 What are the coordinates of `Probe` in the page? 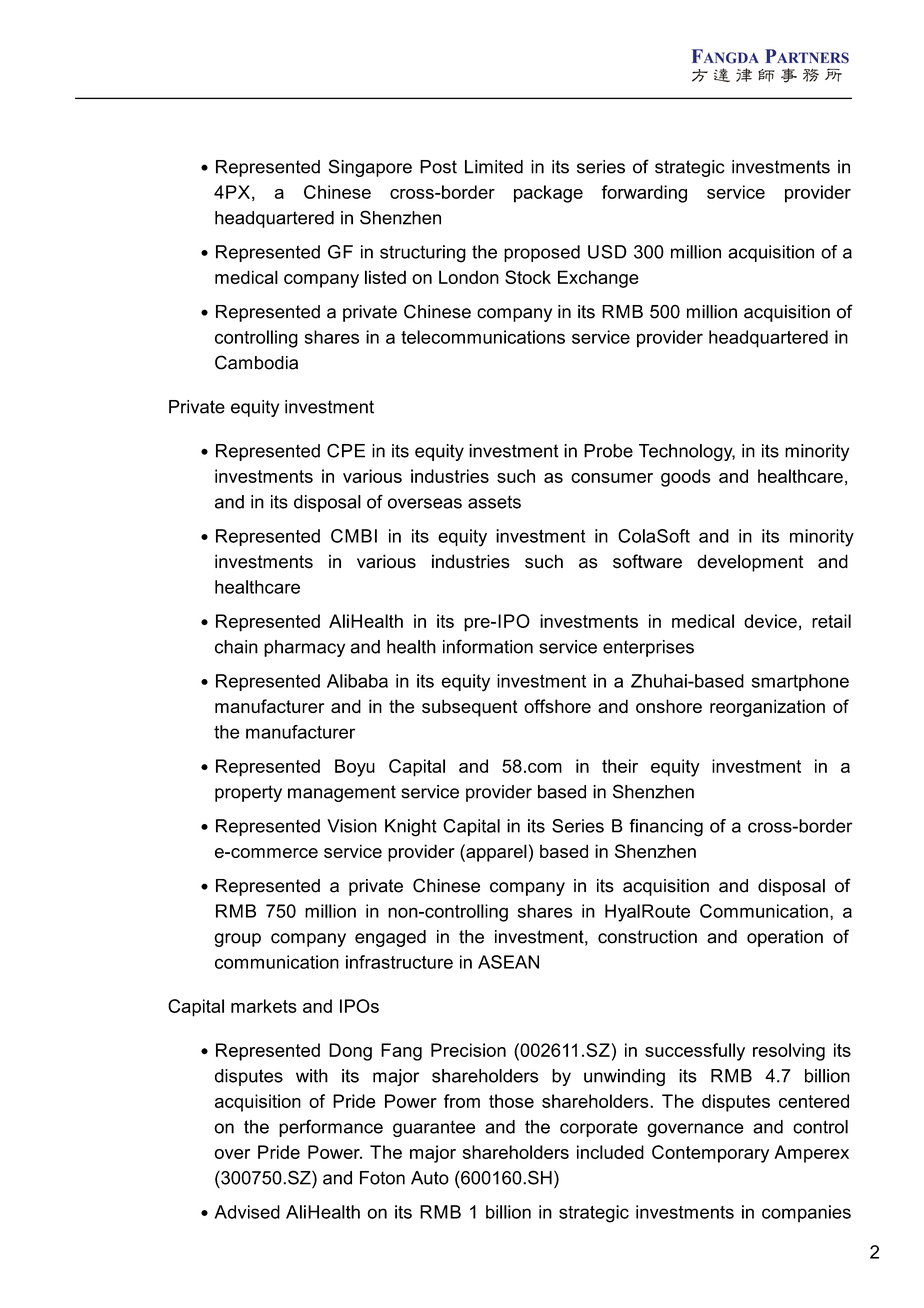 It's located at (608, 451).
